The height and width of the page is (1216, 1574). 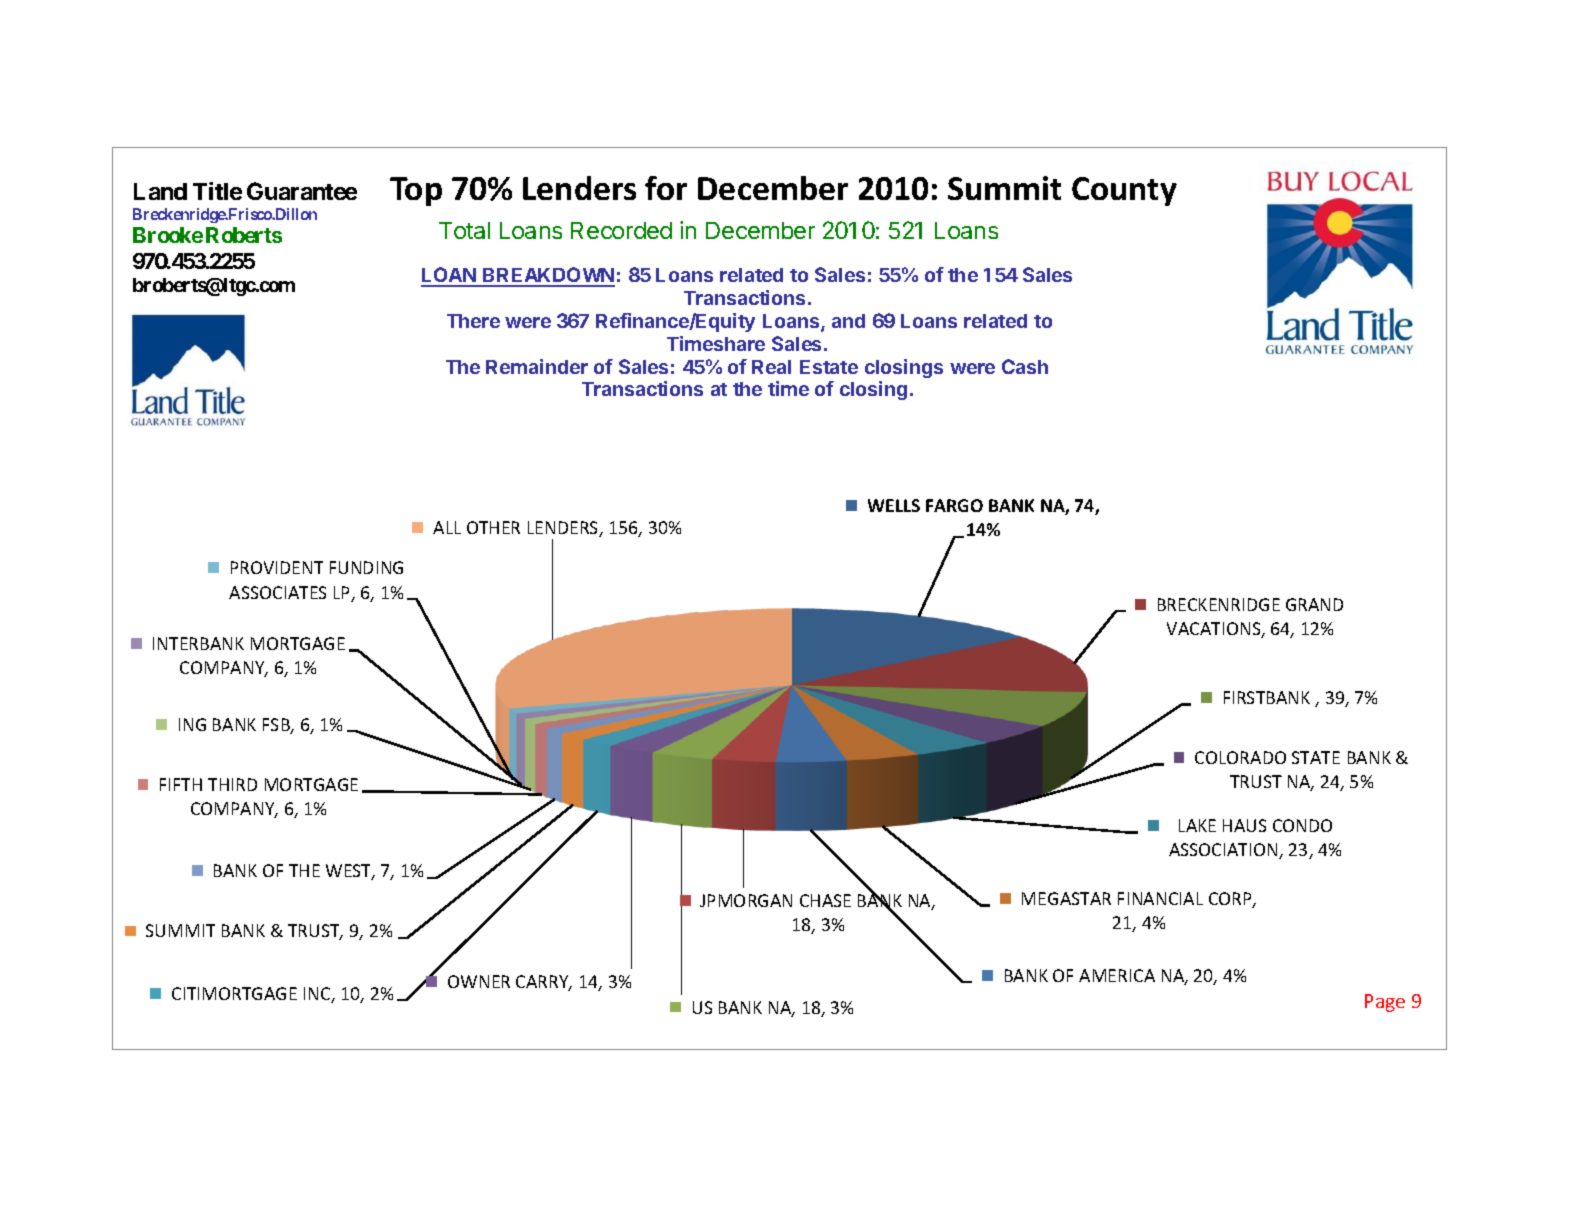 I want to click on ASSOCIATES, so click(x=277, y=592).
